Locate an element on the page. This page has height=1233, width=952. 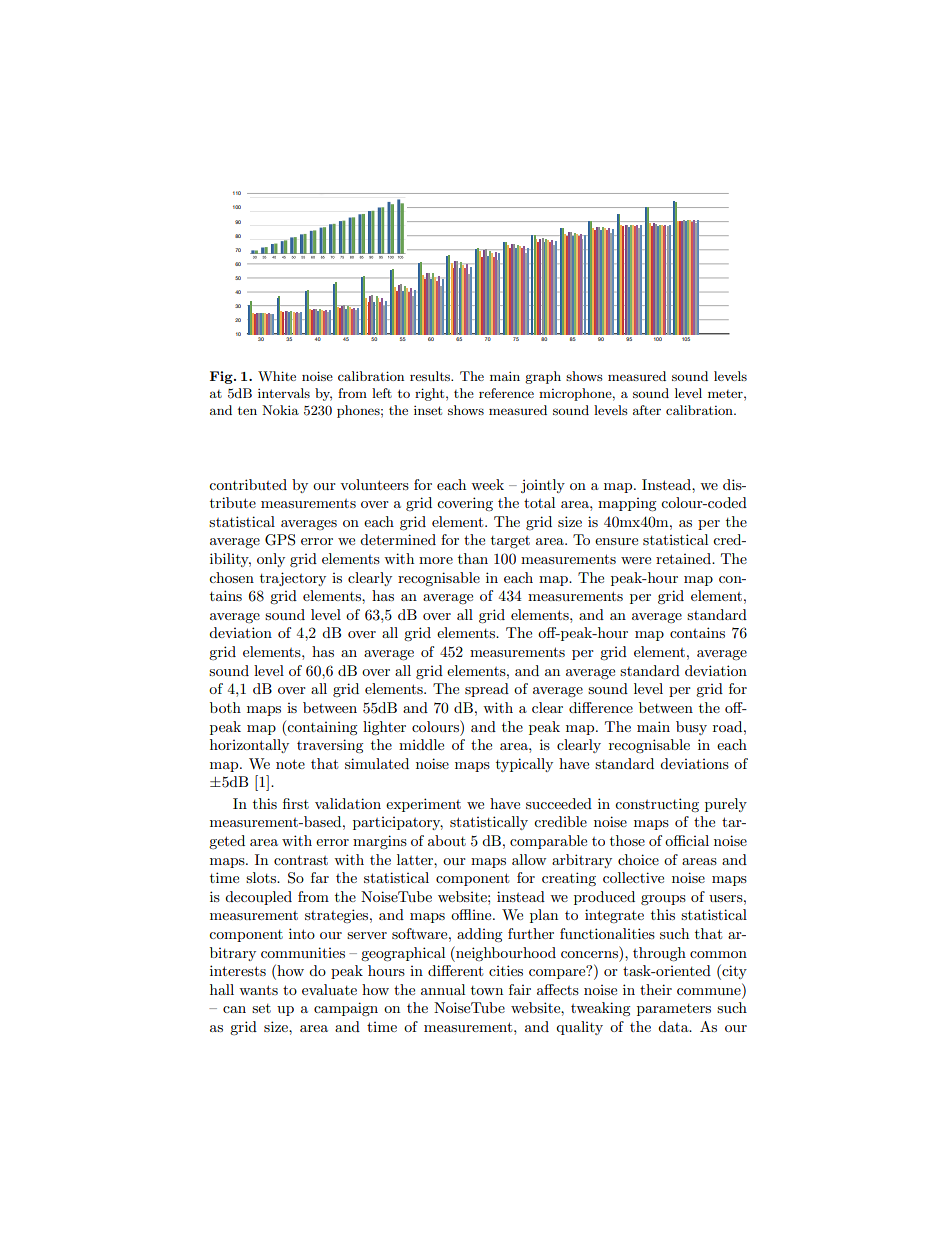
busy is located at coordinates (691, 728).
